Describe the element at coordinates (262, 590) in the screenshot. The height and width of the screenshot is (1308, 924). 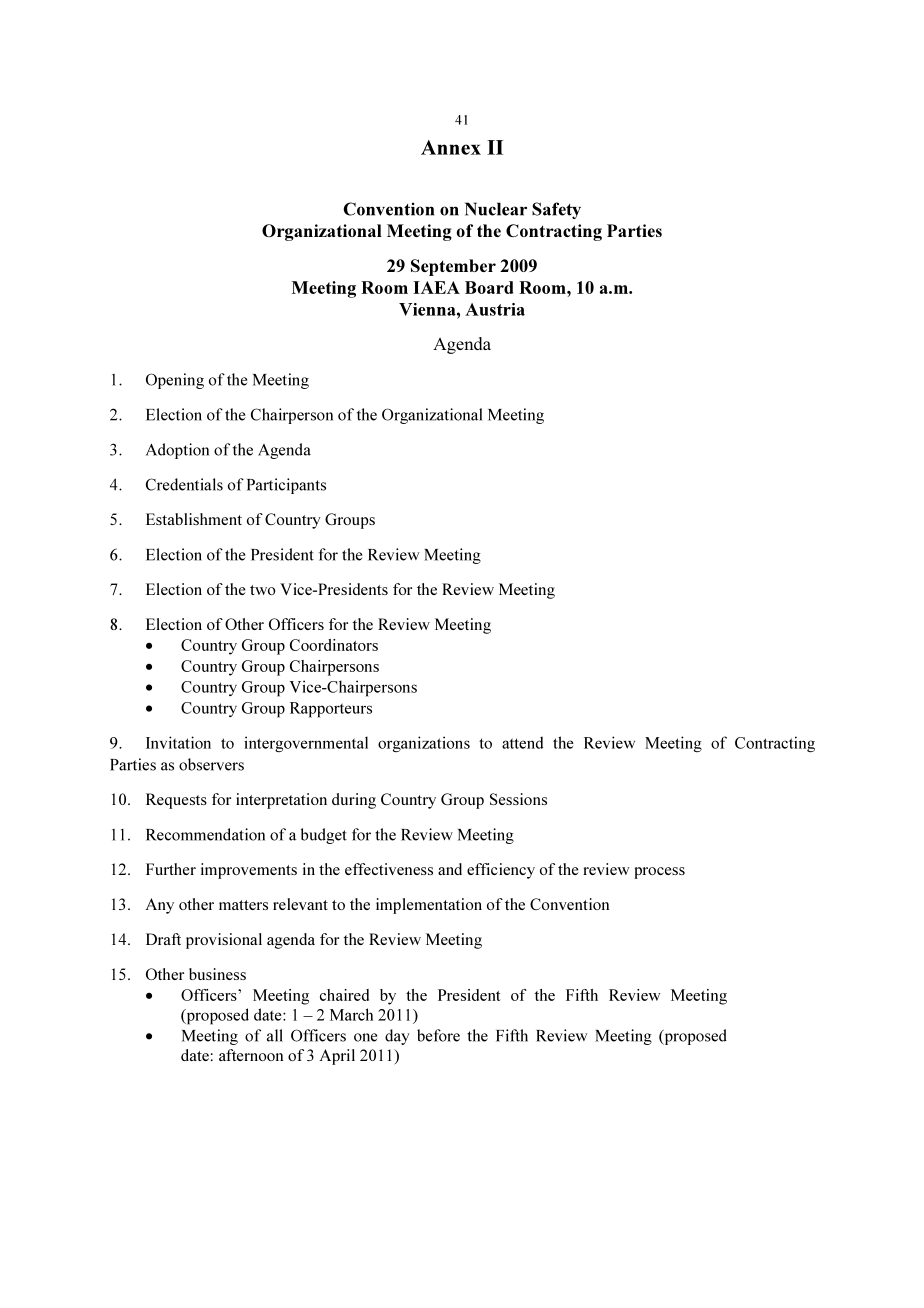
I see `two` at that location.
